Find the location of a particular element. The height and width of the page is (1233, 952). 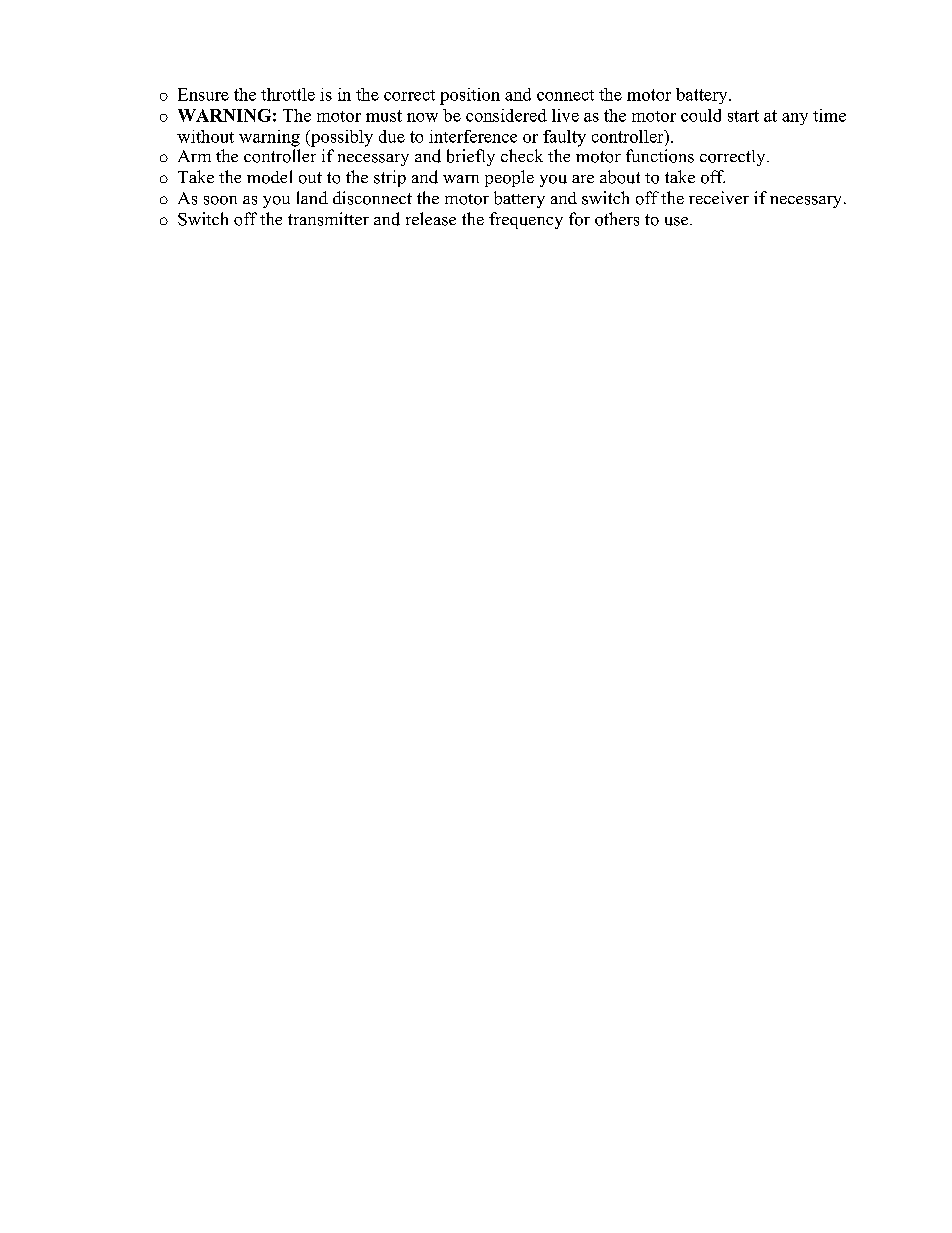

functions is located at coordinates (660, 156).
